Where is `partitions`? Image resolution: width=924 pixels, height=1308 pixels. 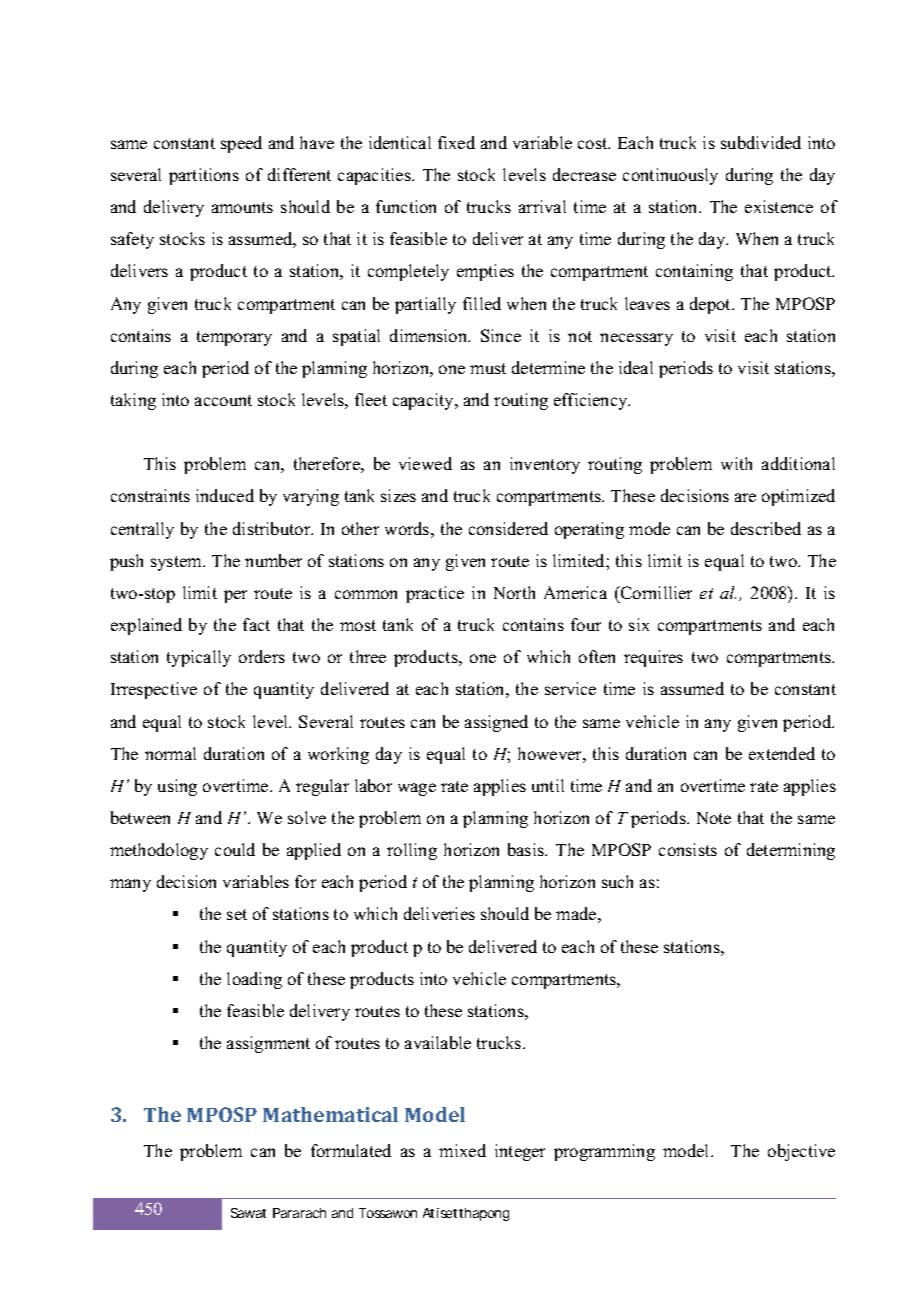 partitions is located at coordinates (204, 176).
